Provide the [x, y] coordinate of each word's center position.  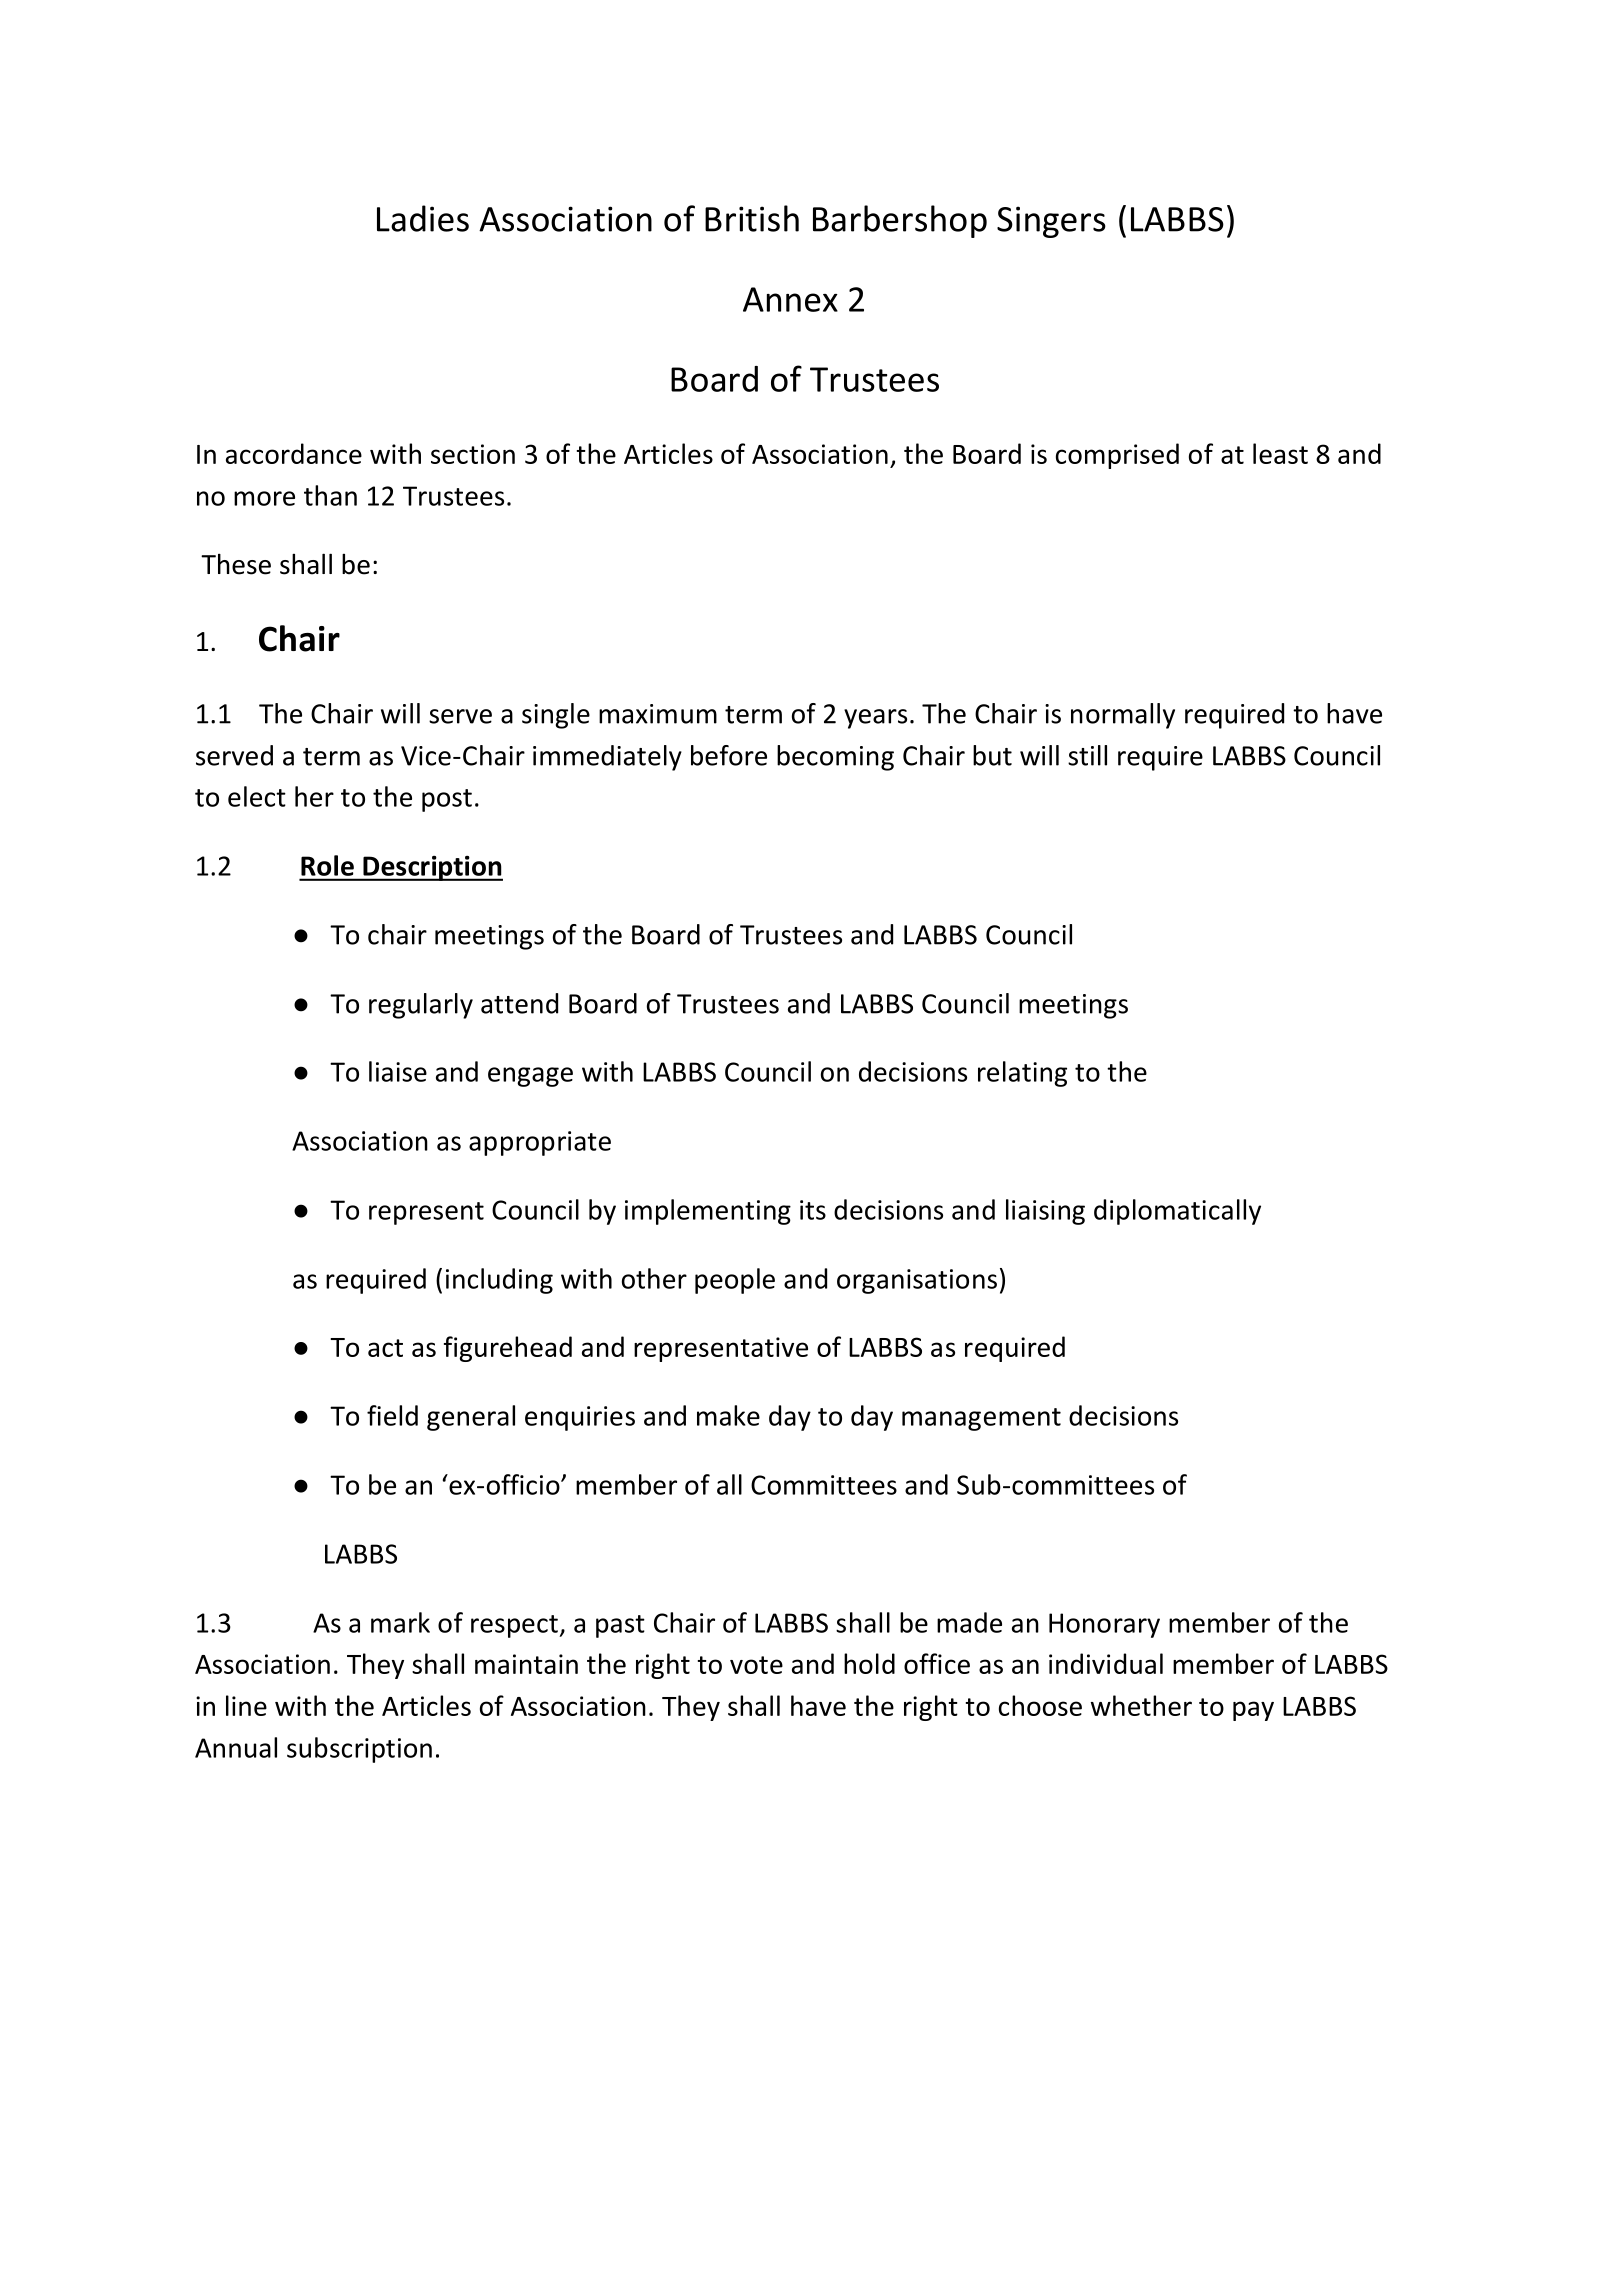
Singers [1051, 222]
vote [756, 1665]
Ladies [423, 218]
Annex [790, 299]
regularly [421, 1006]
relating [1022, 1074]
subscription [359, 1750]
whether [1141, 1705]
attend [519, 1003]
